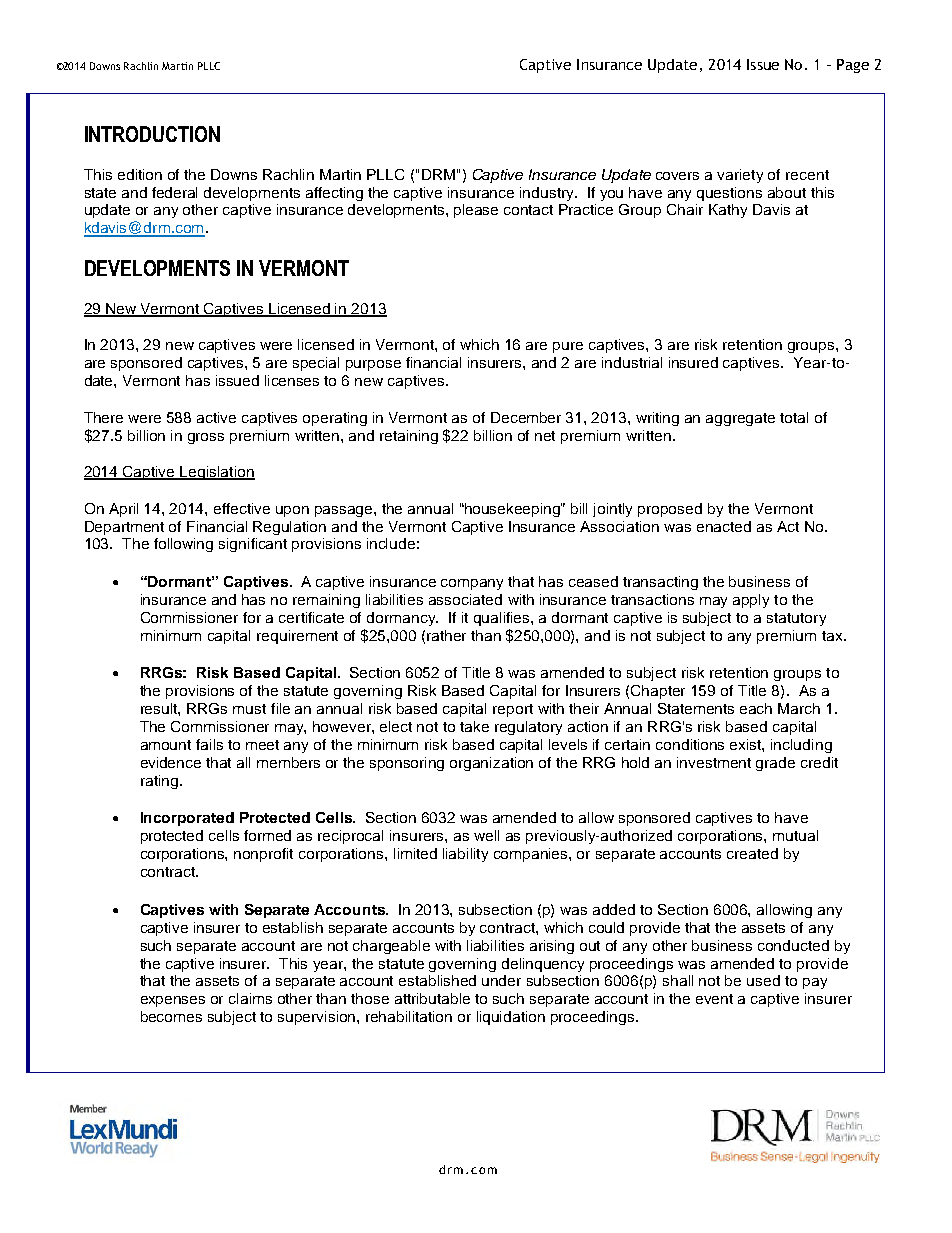 The image size is (952, 1233). Describe the element at coordinates (216, 417) in the screenshot. I see `active` at that location.
